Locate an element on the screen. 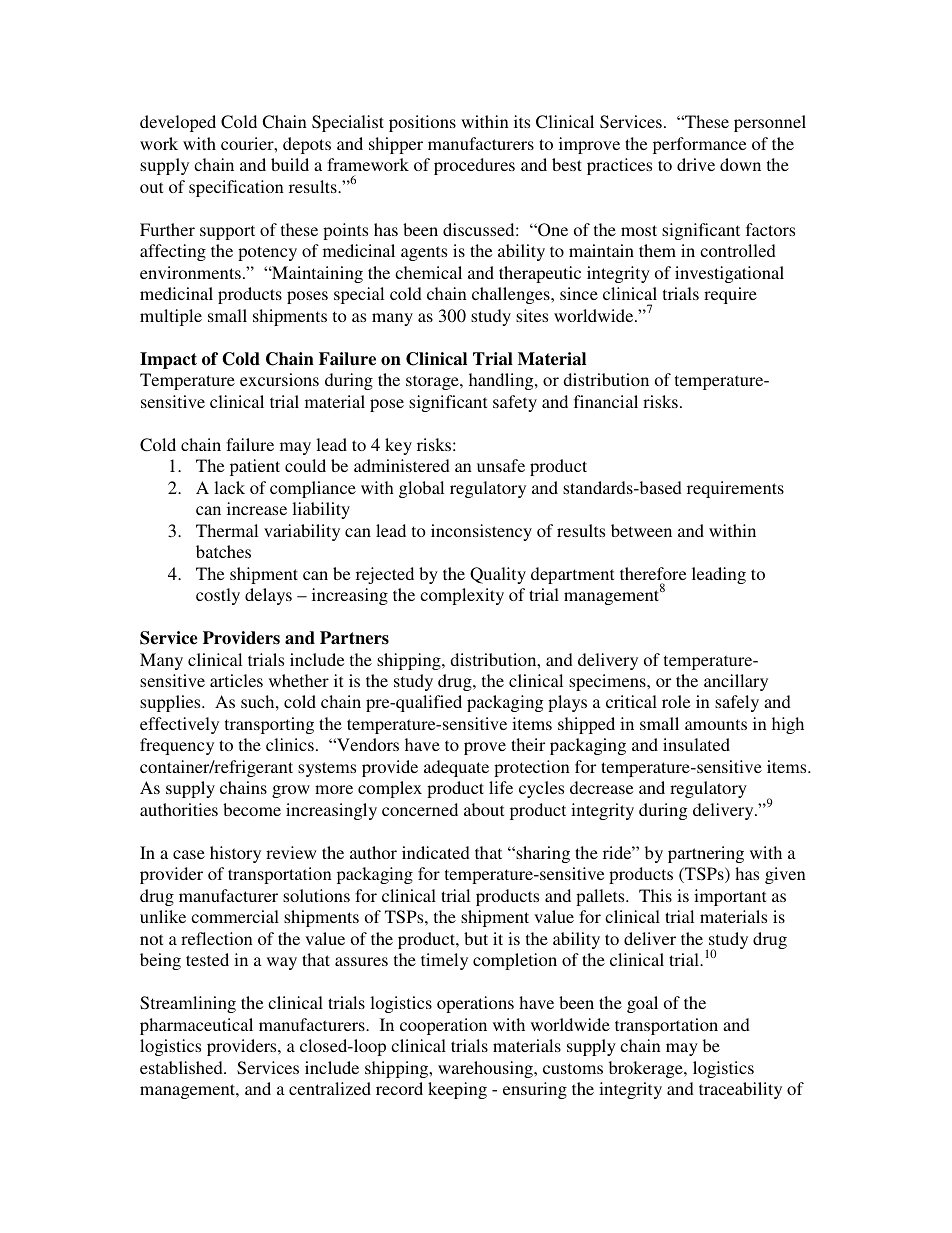 The width and height of the screenshot is (952, 1233). Quality is located at coordinates (498, 575).
